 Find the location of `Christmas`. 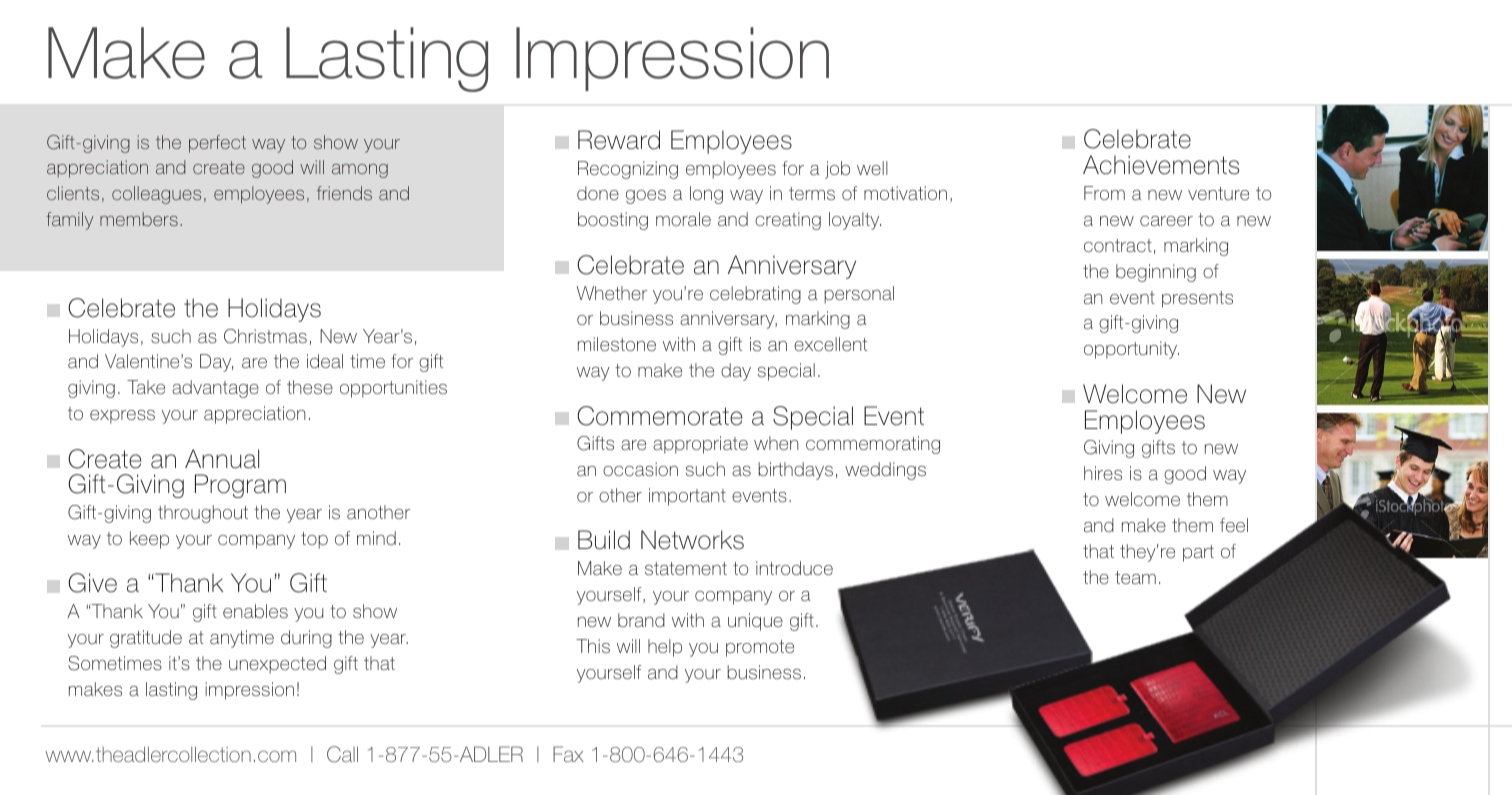

Christmas is located at coordinates (265, 336).
